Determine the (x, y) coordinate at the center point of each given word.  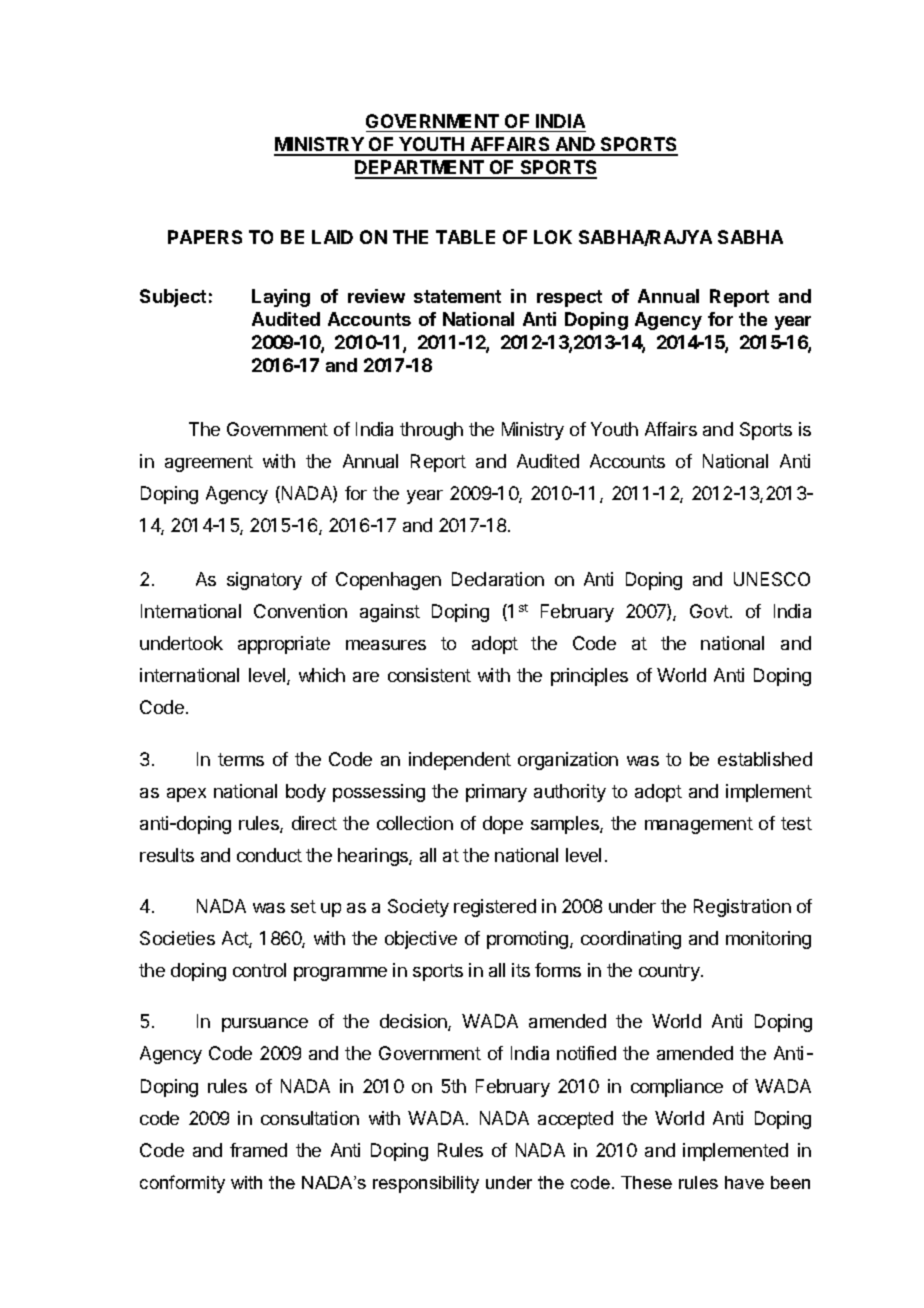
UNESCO (772, 579)
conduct (269, 855)
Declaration (498, 579)
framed (258, 1150)
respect (569, 298)
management (699, 825)
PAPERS (205, 237)
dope (503, 825)
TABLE (465, 237)
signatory (264, 581)
